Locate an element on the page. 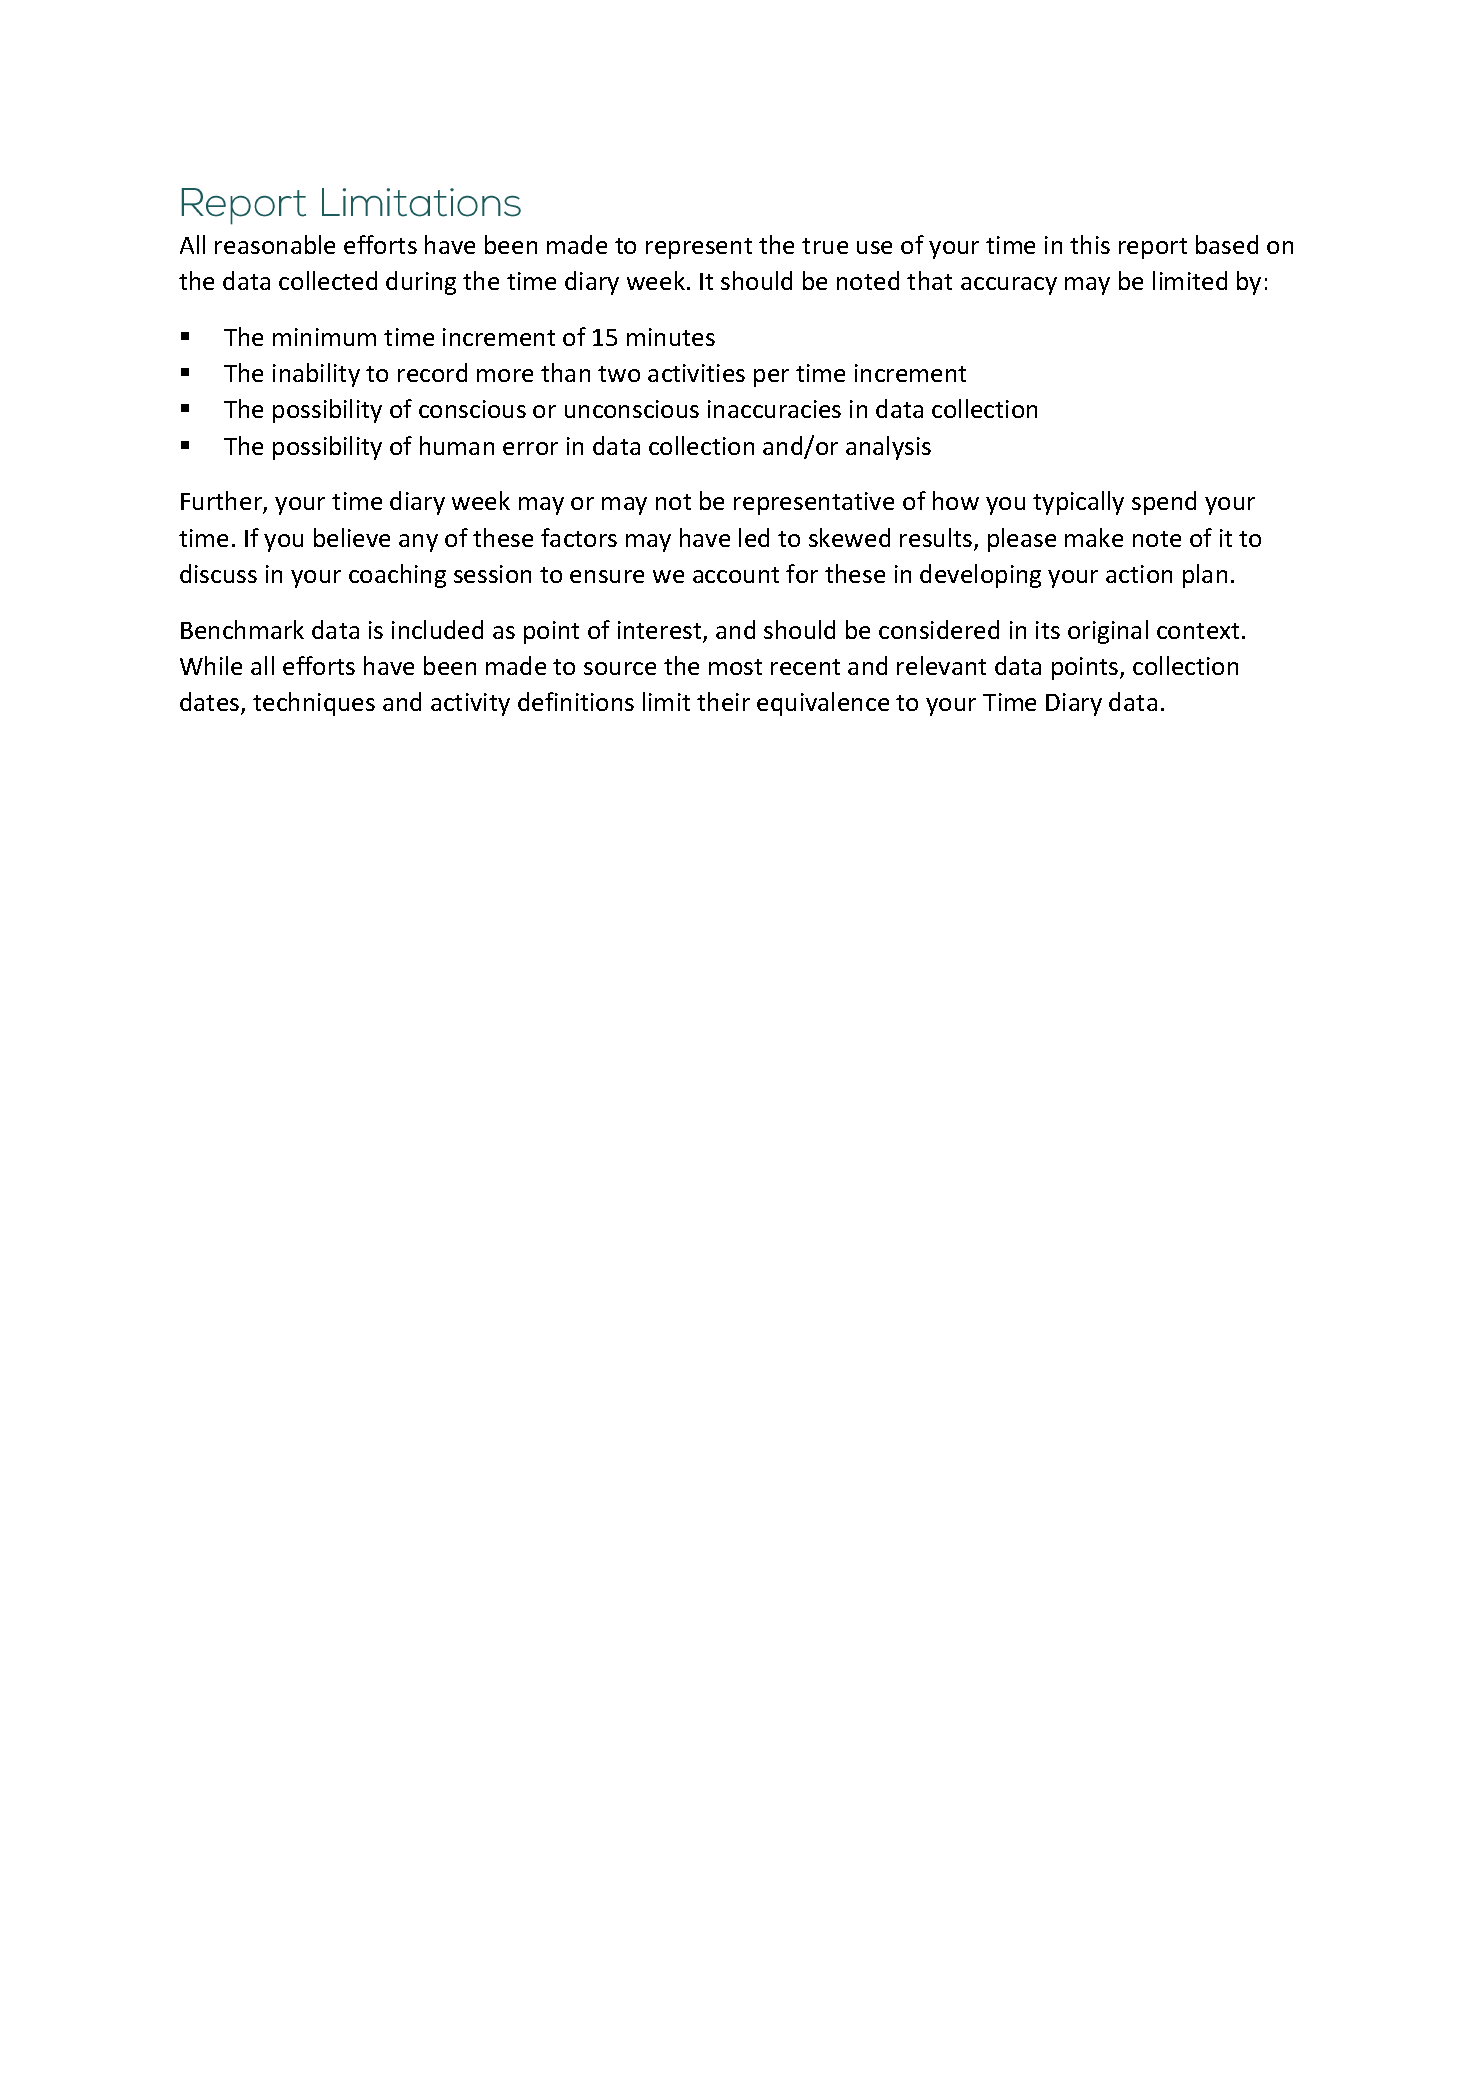 The height and width of the document is (2096, 1482). inability is located at coordinates (316, 375).
